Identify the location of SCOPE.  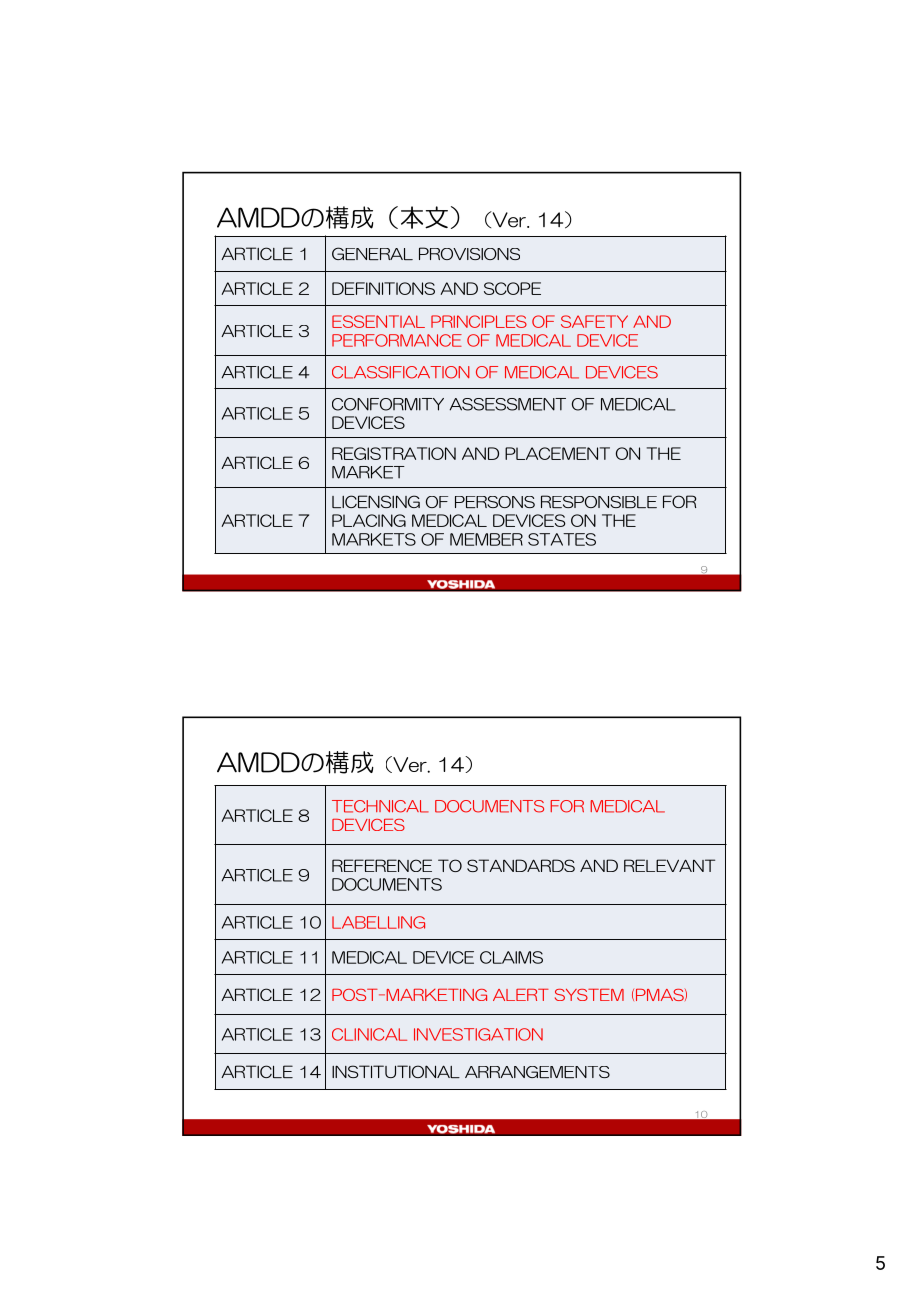
(512, 288).
